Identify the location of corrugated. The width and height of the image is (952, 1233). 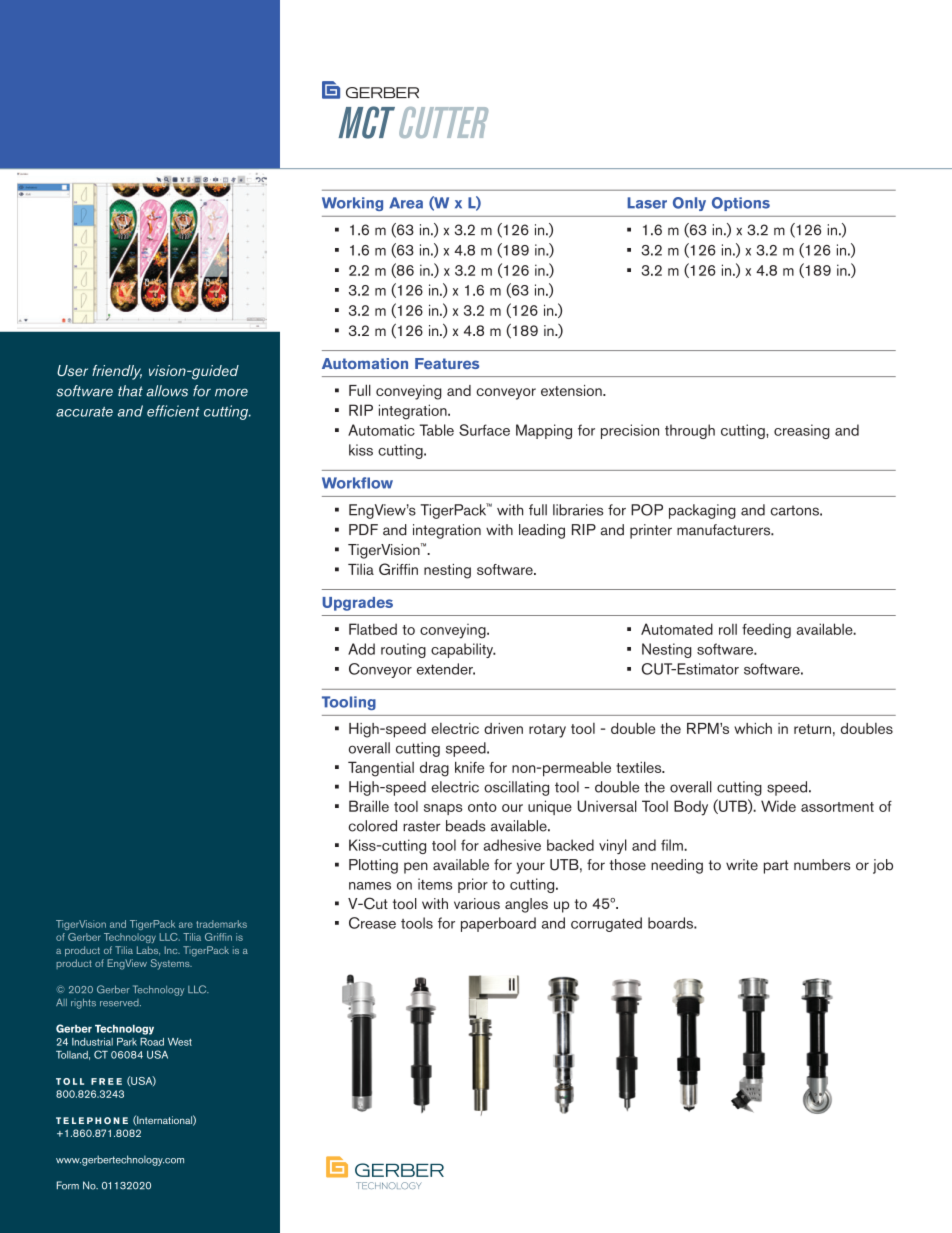
(606, 924).
